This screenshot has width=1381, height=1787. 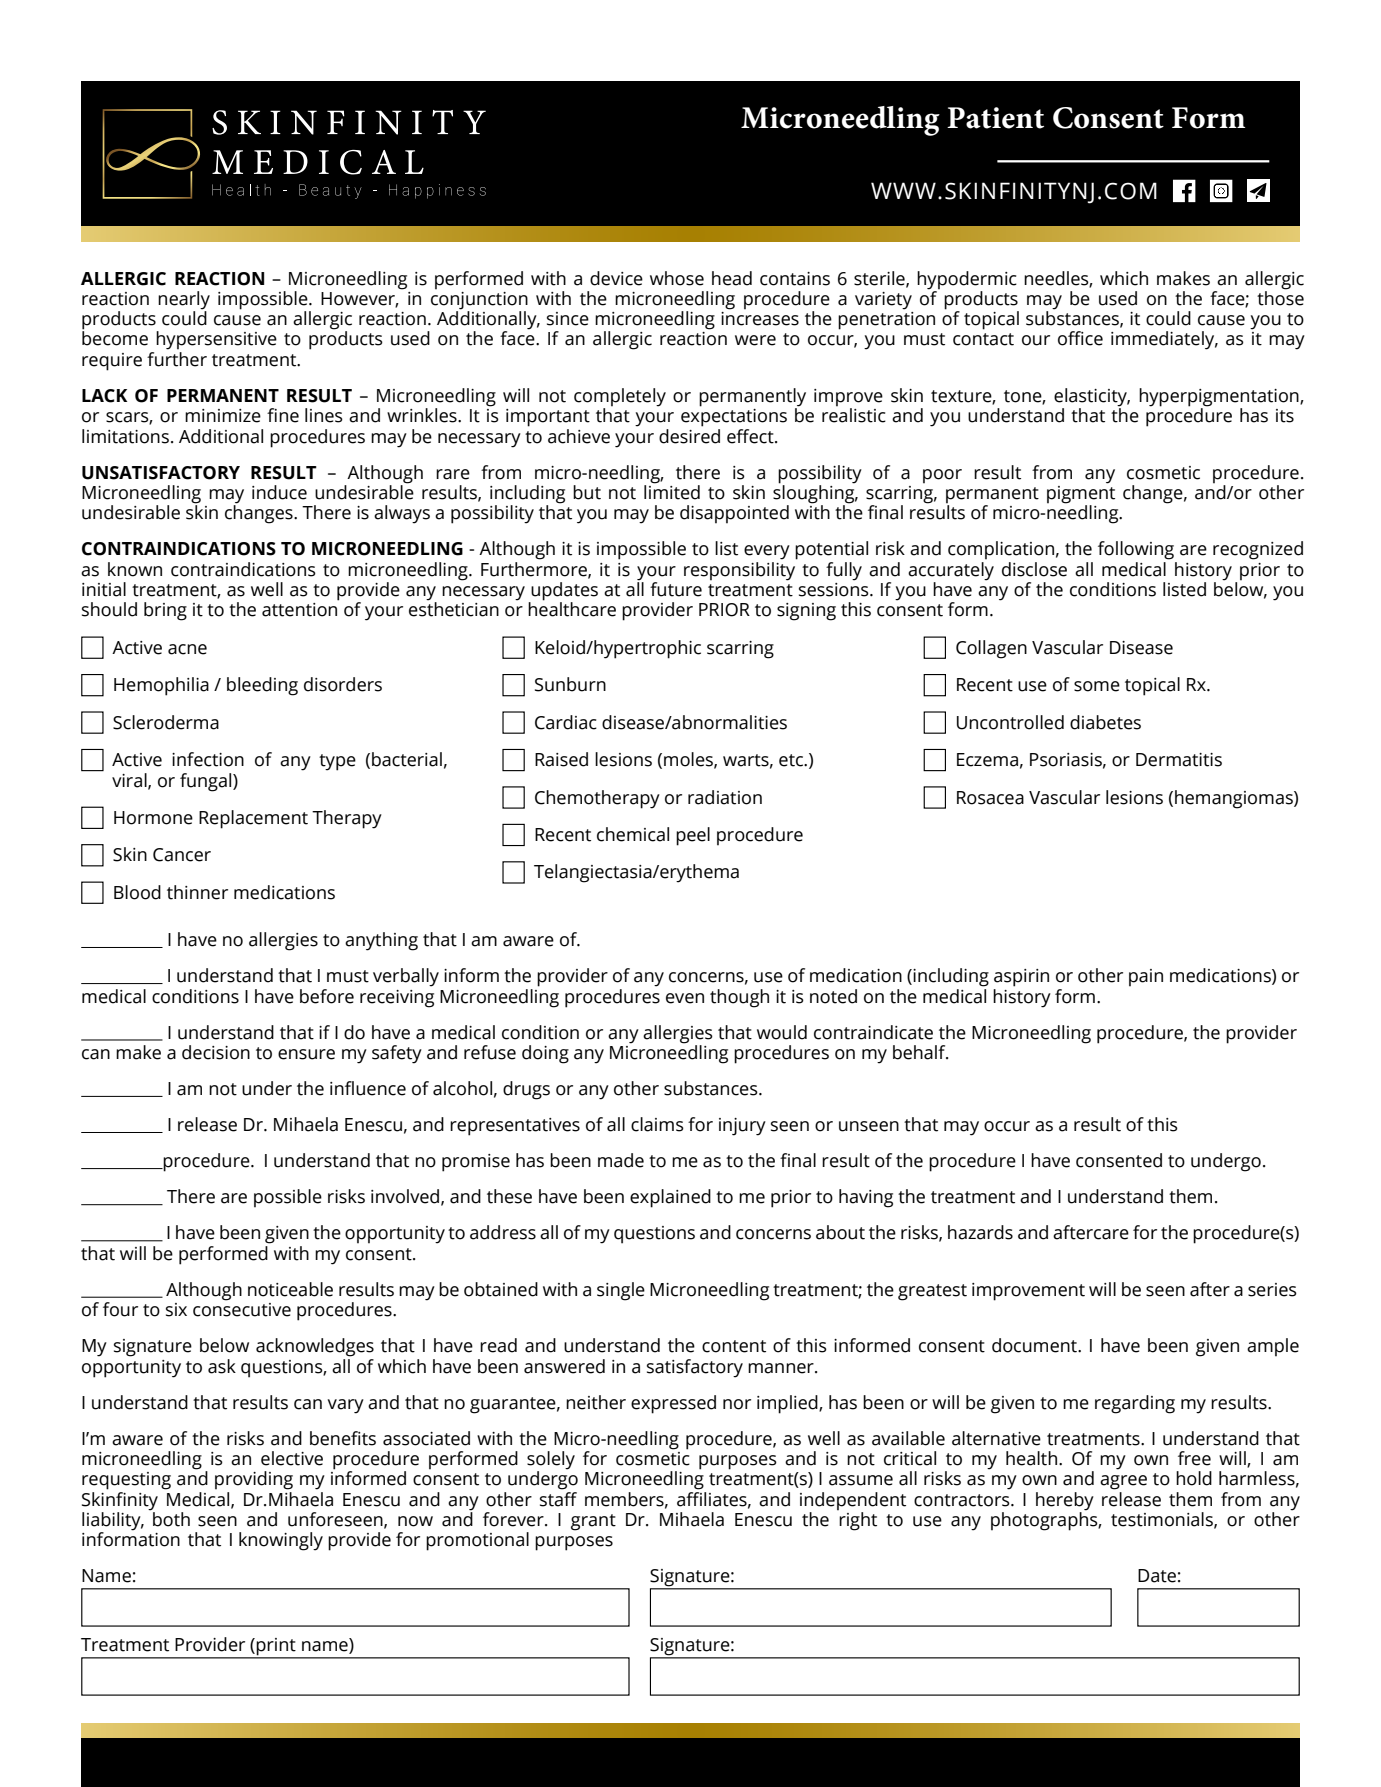 I want to click on Dermatitis, so click(x=1179, y=760).
